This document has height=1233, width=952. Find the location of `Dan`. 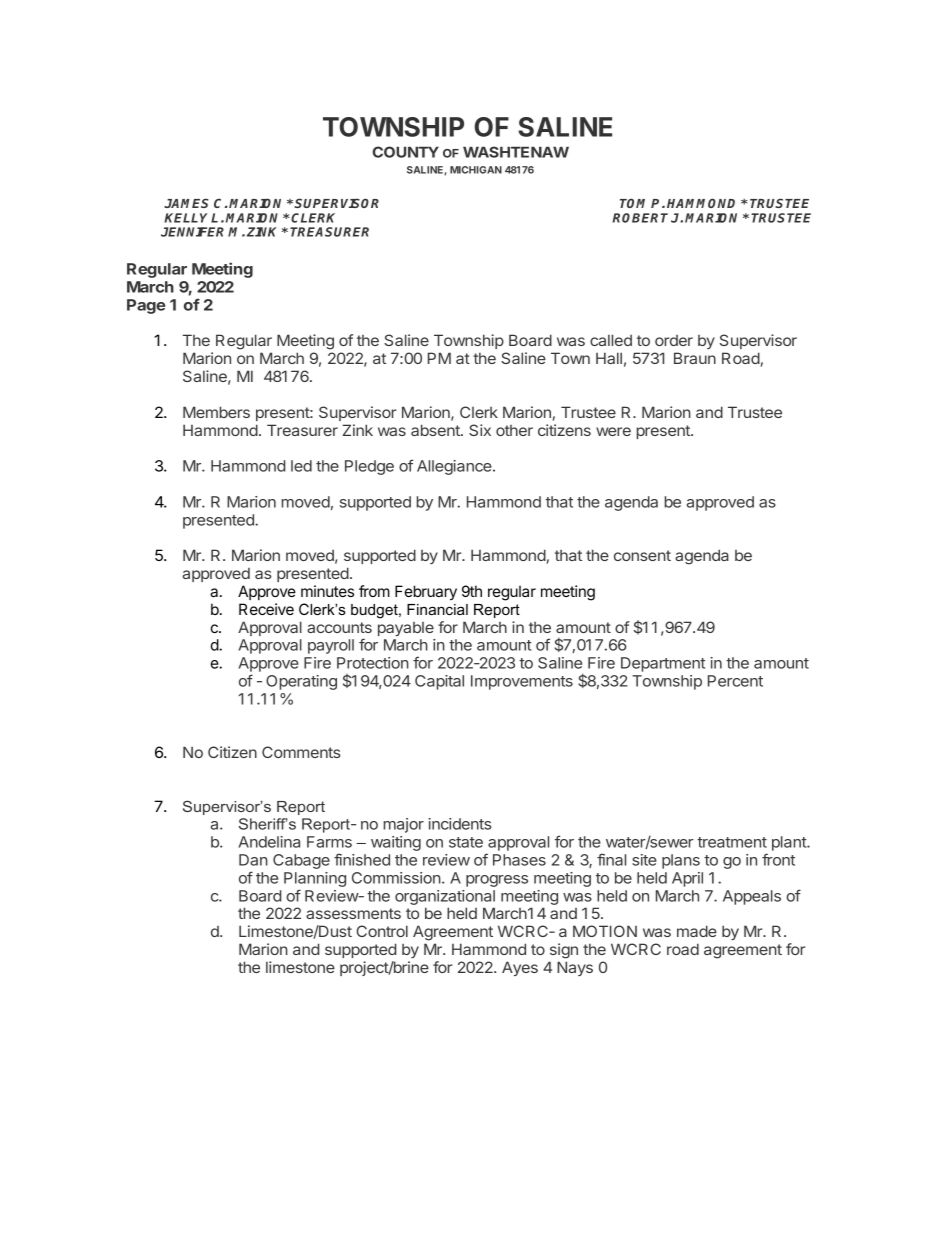

Dan is located at coordinates (253, 860).
